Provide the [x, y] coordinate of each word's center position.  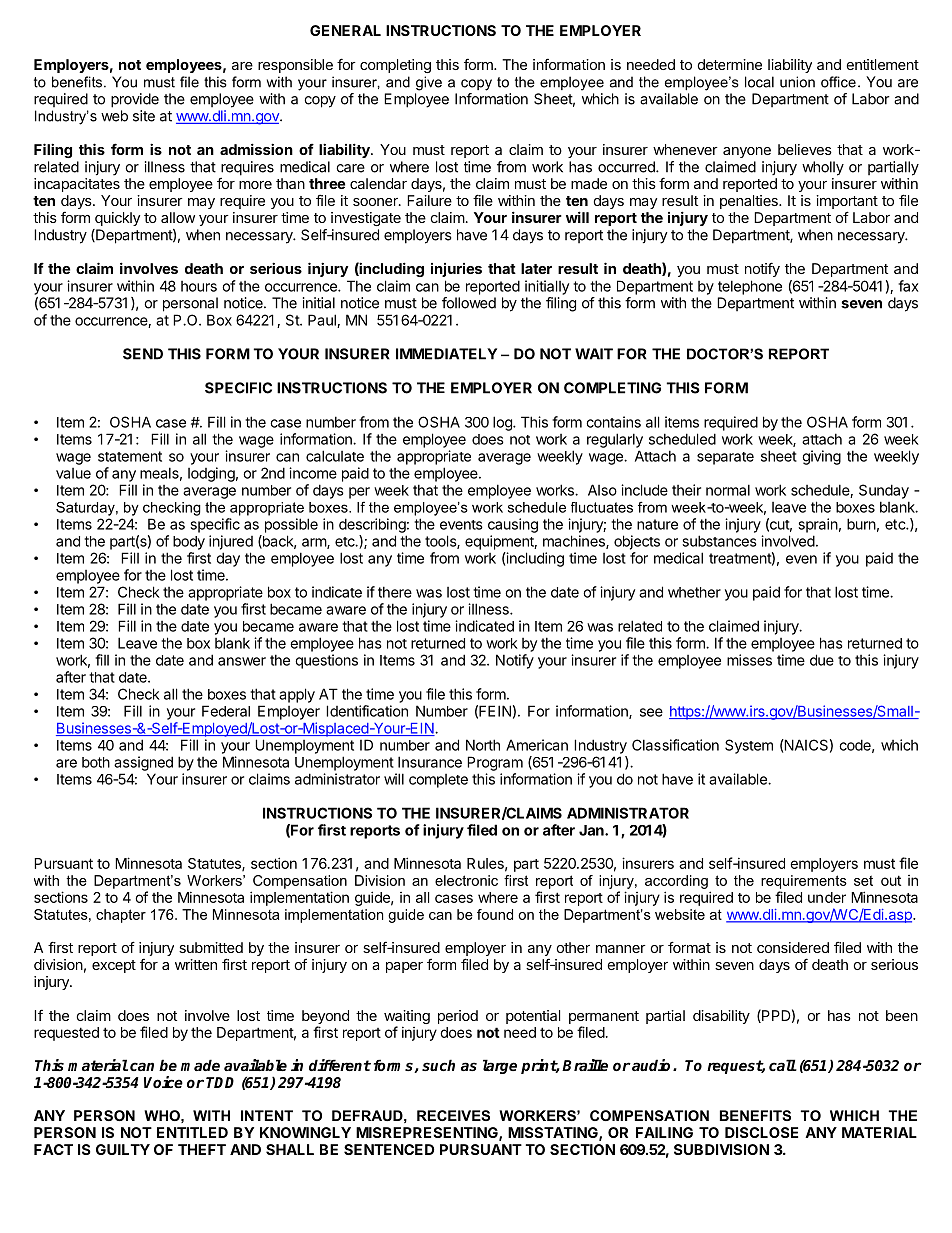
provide [135, 100]
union [797, 82]
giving [821, 457]
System [749, 746]
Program [495, 763]
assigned [143, 763]
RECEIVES [453, 1115]
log [503, 423]
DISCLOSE [761, 1132]
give [429, 83]
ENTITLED [192, 1132]
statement [130, 456]
